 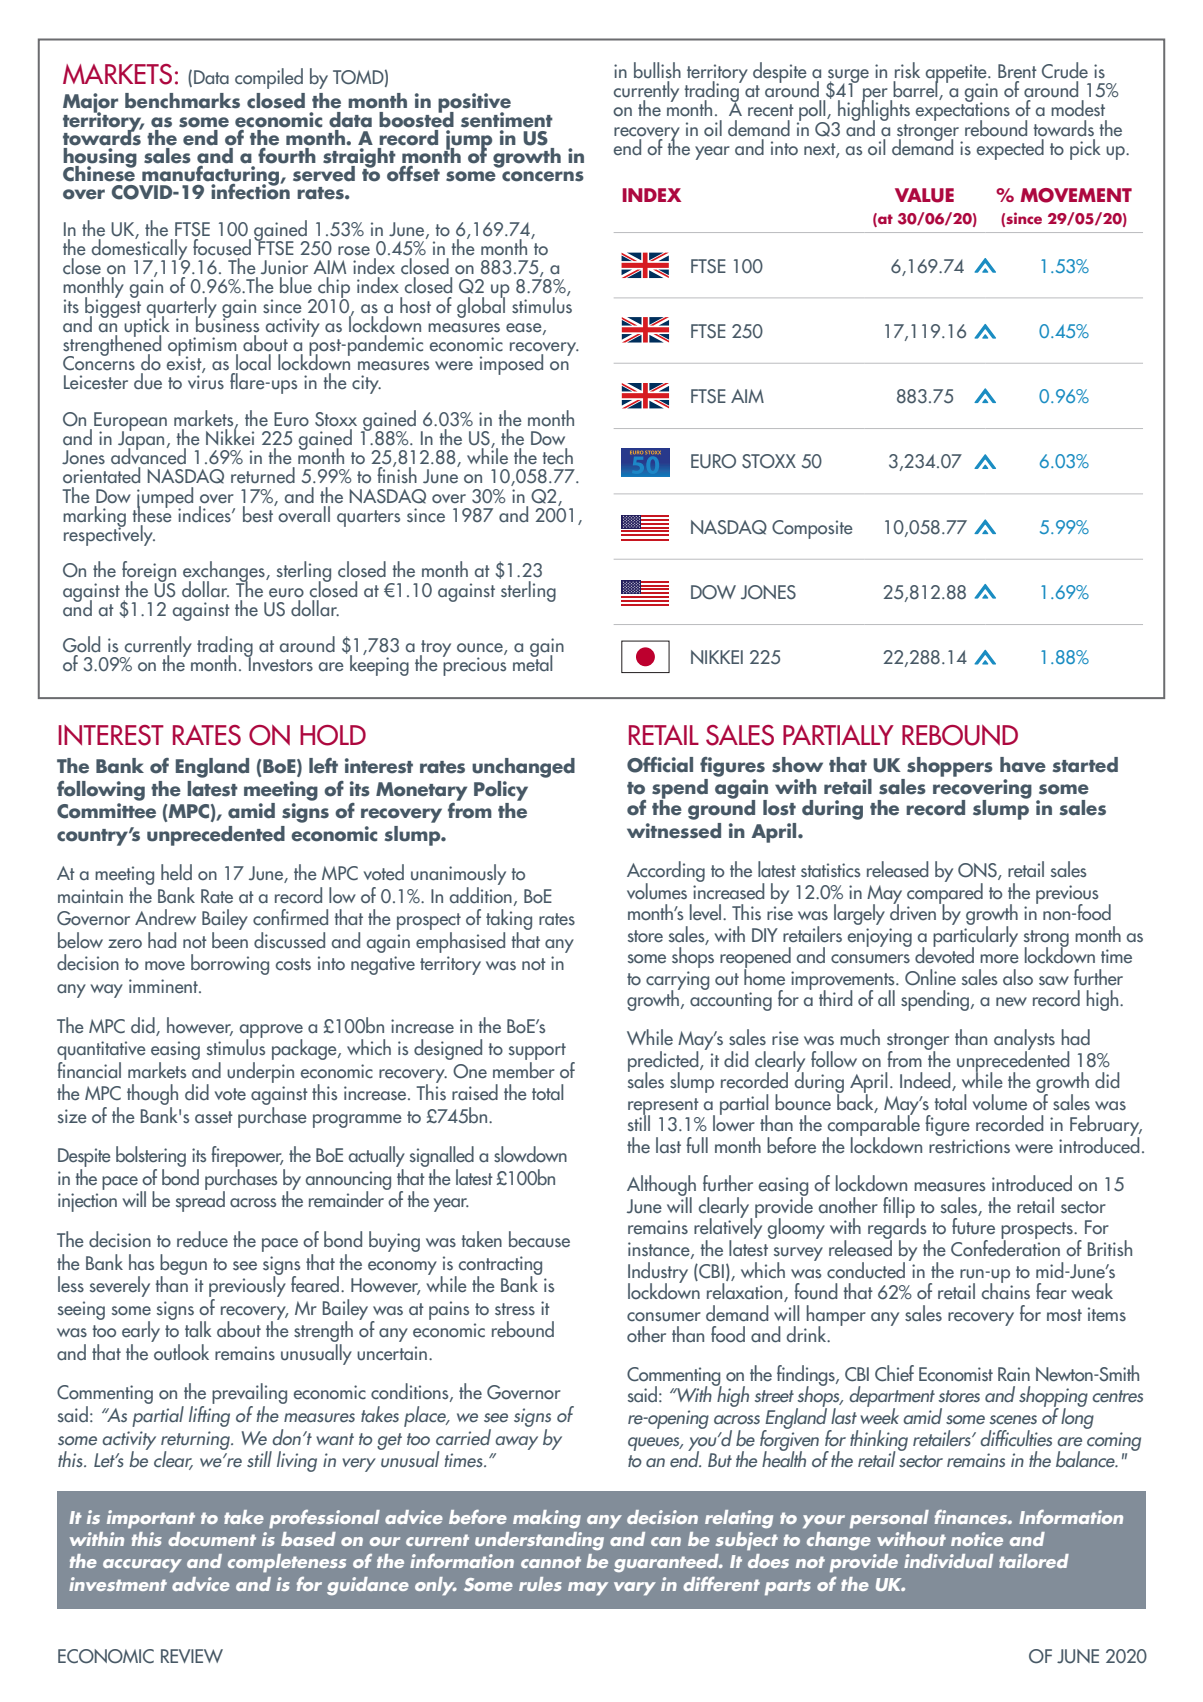 What do you see at coordinates (192, 1656) in the page?
I see `REVIEW` at bounding box center [192, 1656].
